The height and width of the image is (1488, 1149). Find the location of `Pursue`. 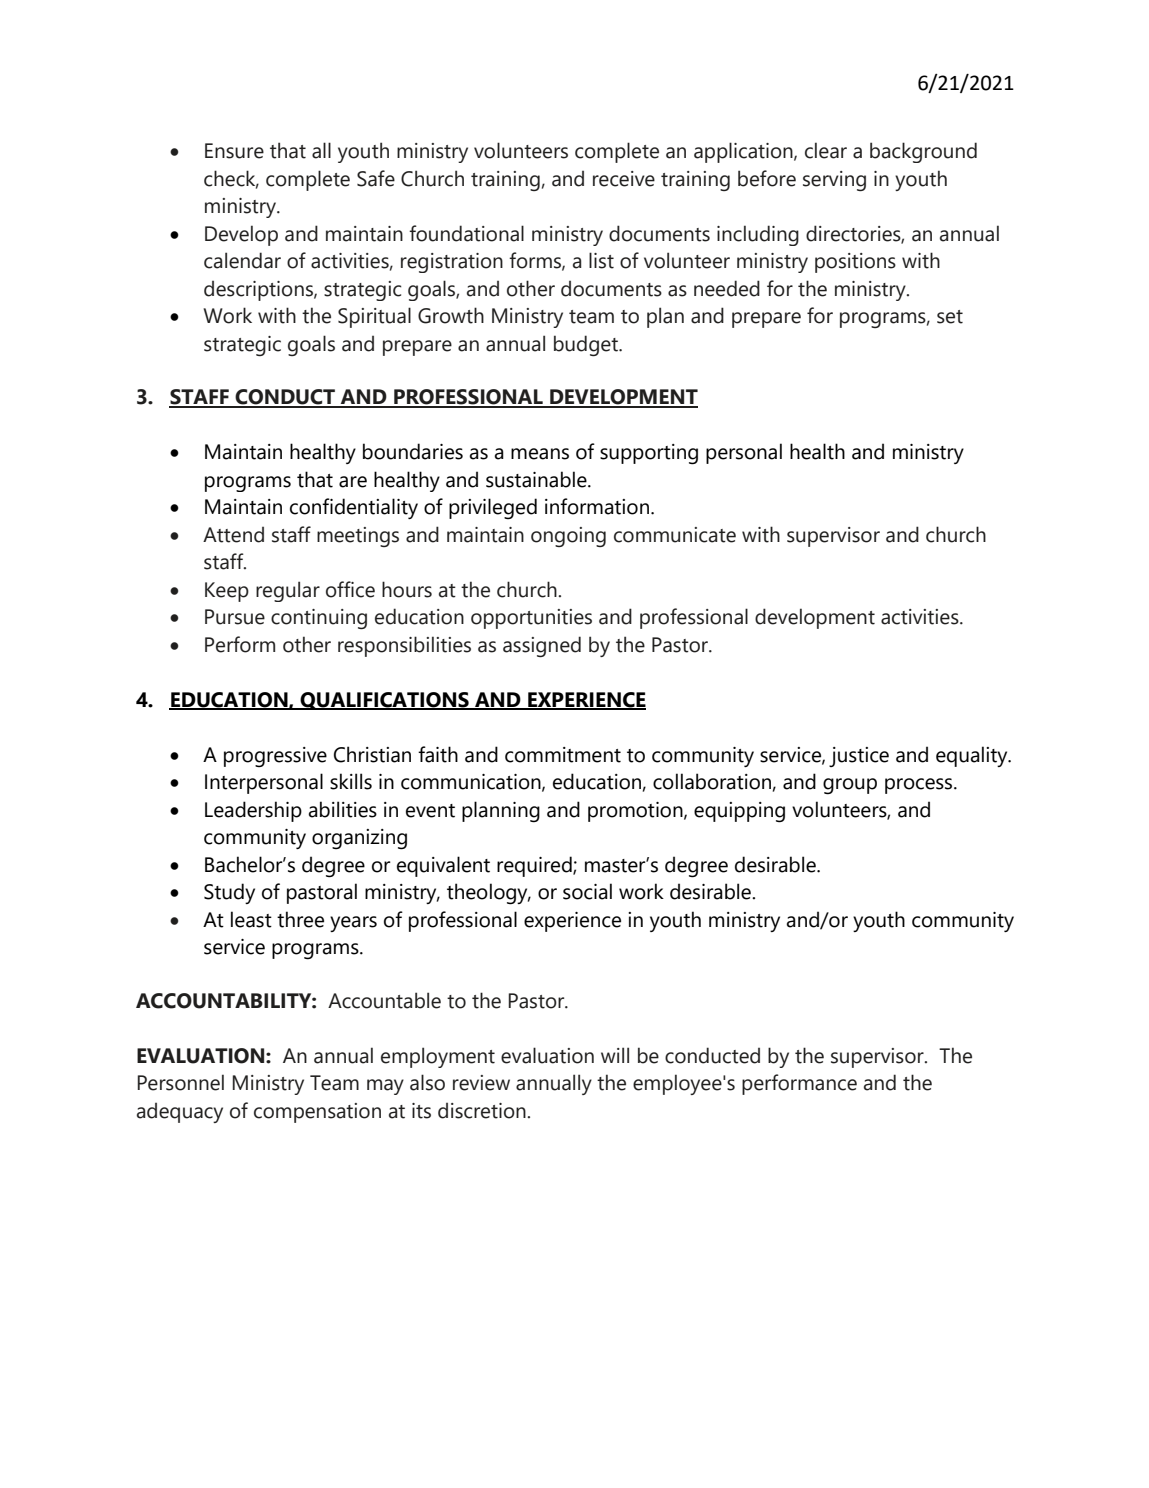

Pursue is located at coordinates (235, 617).
